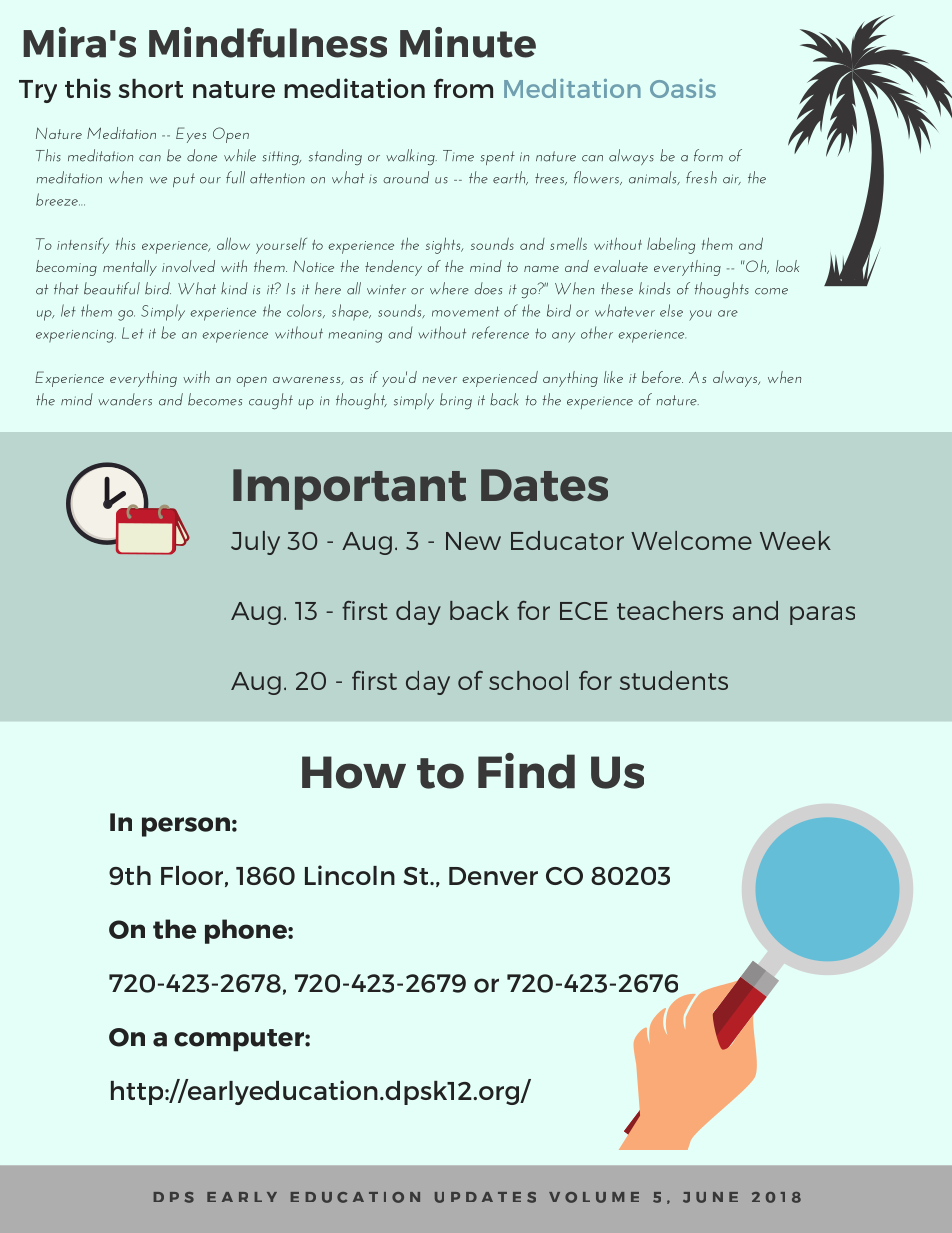 This screenshot has width=952, height=1233. I want to click on New, so click(473, 541).
